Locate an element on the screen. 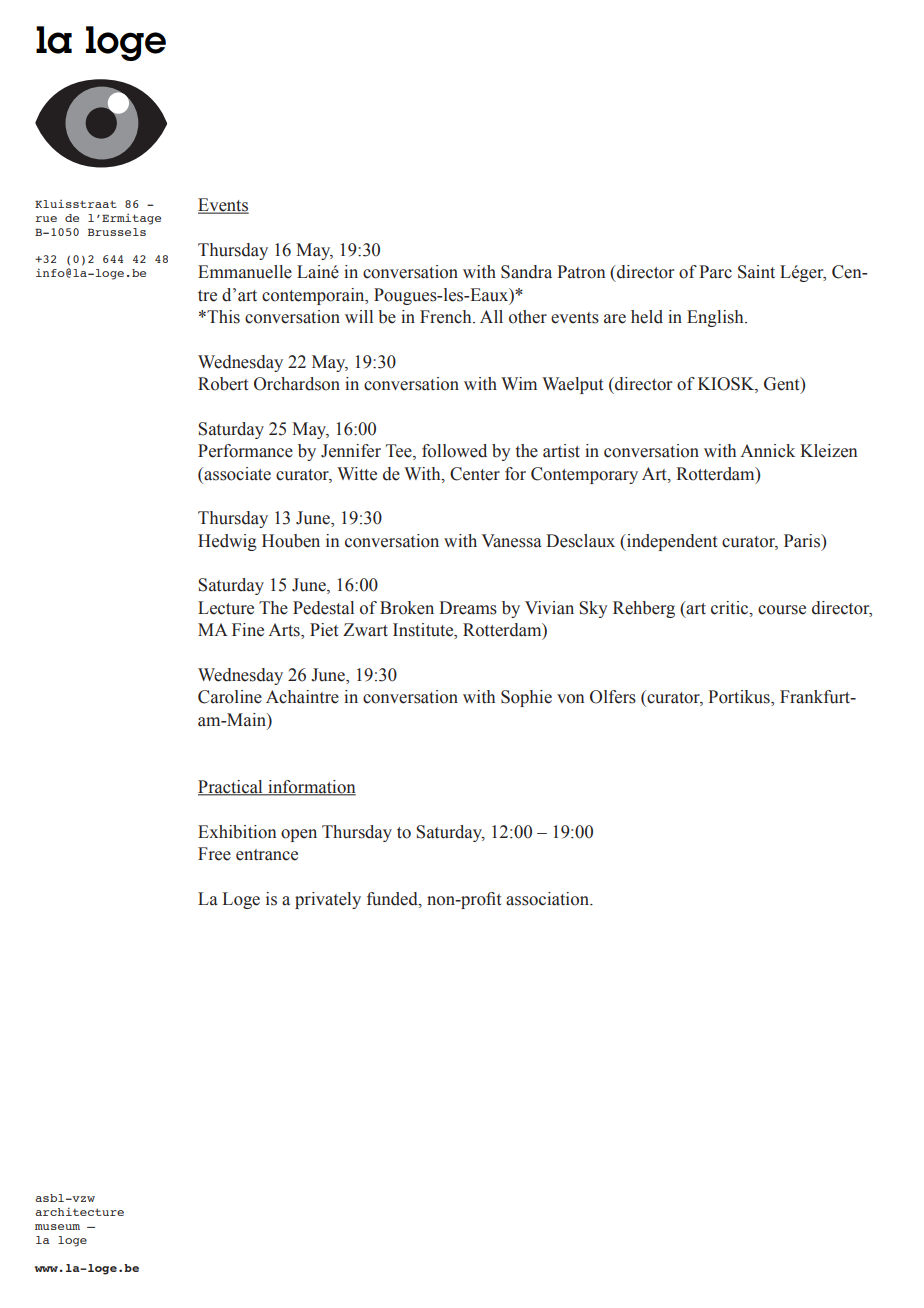 This screenshot has width=924, height=1308. Parc is located at coordinates (715, 272).
